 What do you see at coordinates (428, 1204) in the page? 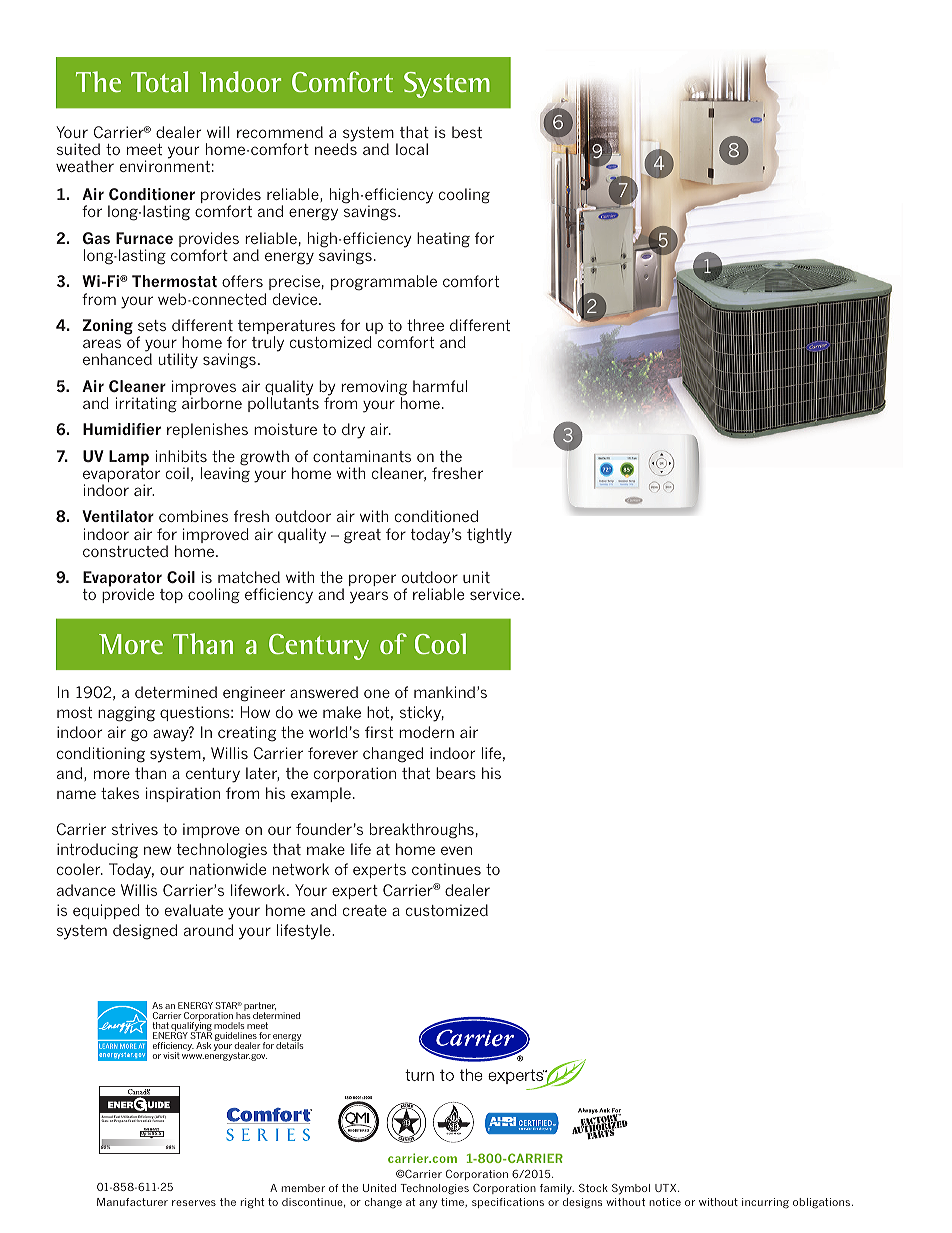
I see `any` at bounding box center [428, 1204].
